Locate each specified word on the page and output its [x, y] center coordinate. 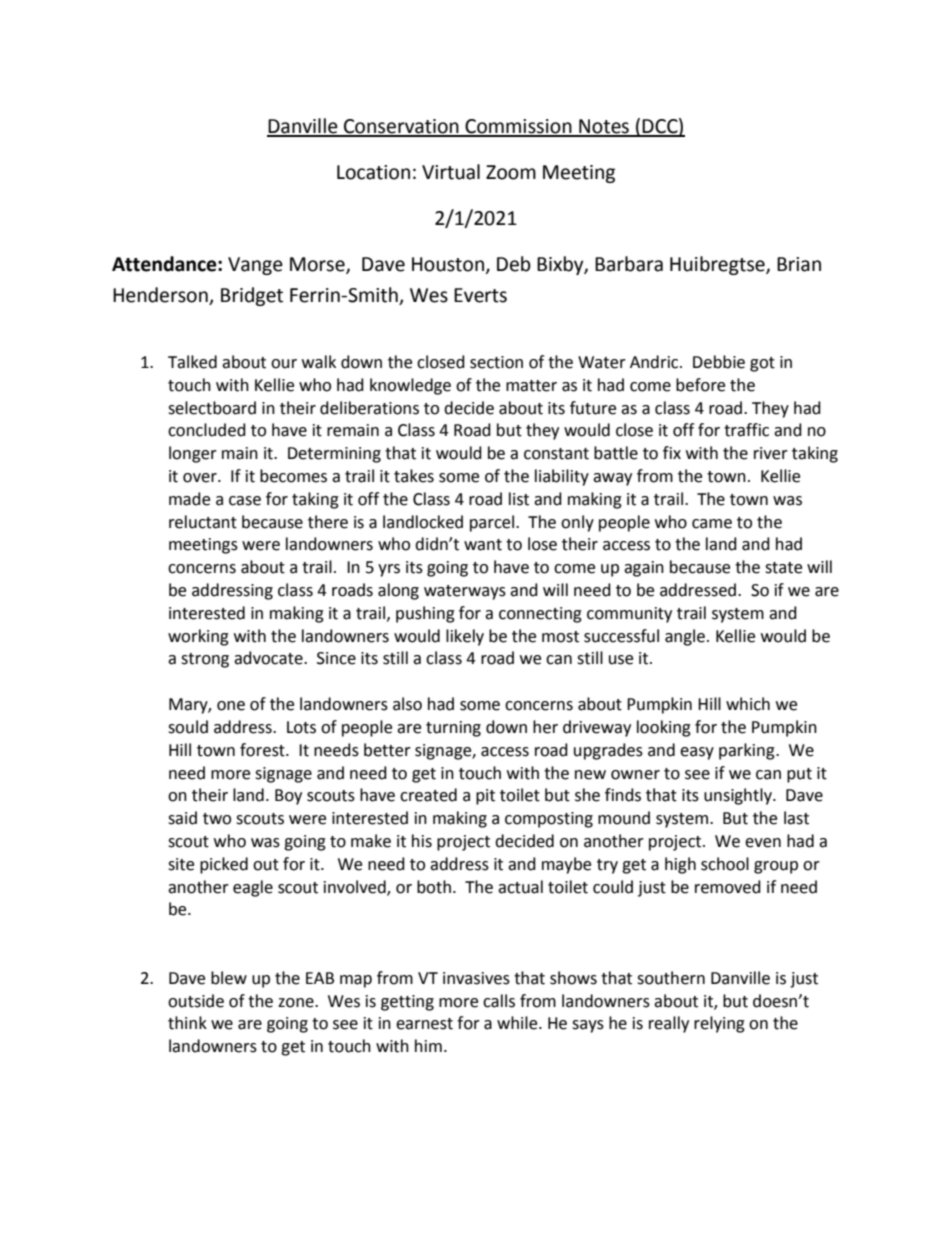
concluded [207, 430]
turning [453, 729]
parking [748, 751]
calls [499, 1001]
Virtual [451, 172]
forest [263, 750]
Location [373, 172]
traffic [746, 430]
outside [196, 1001]
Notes [604, 127]
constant [556, 454]
